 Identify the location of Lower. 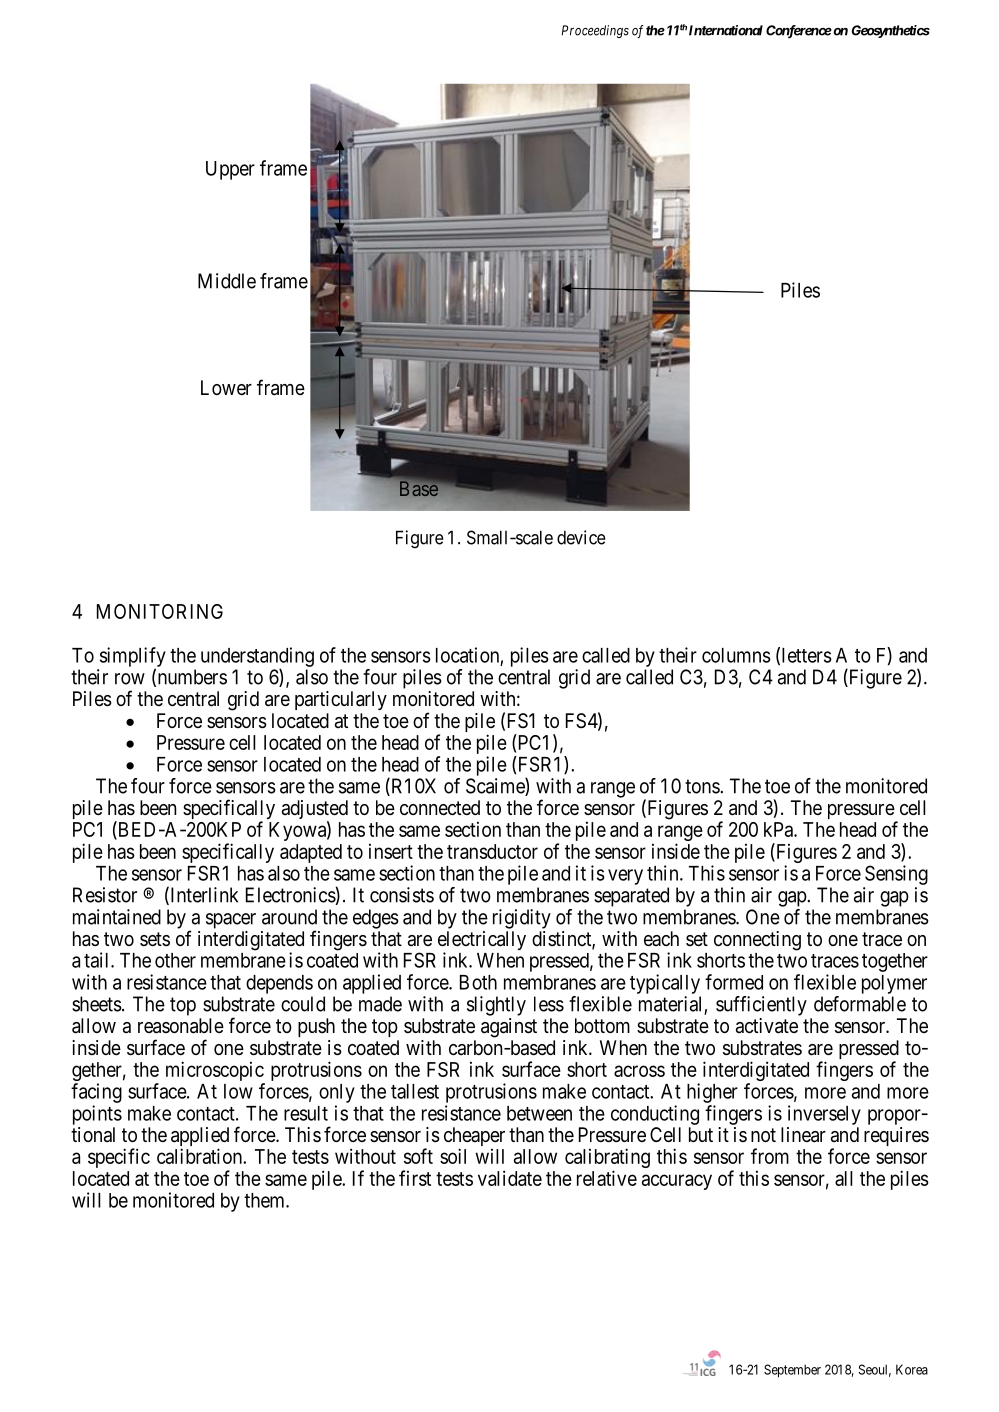
(226, 387).
